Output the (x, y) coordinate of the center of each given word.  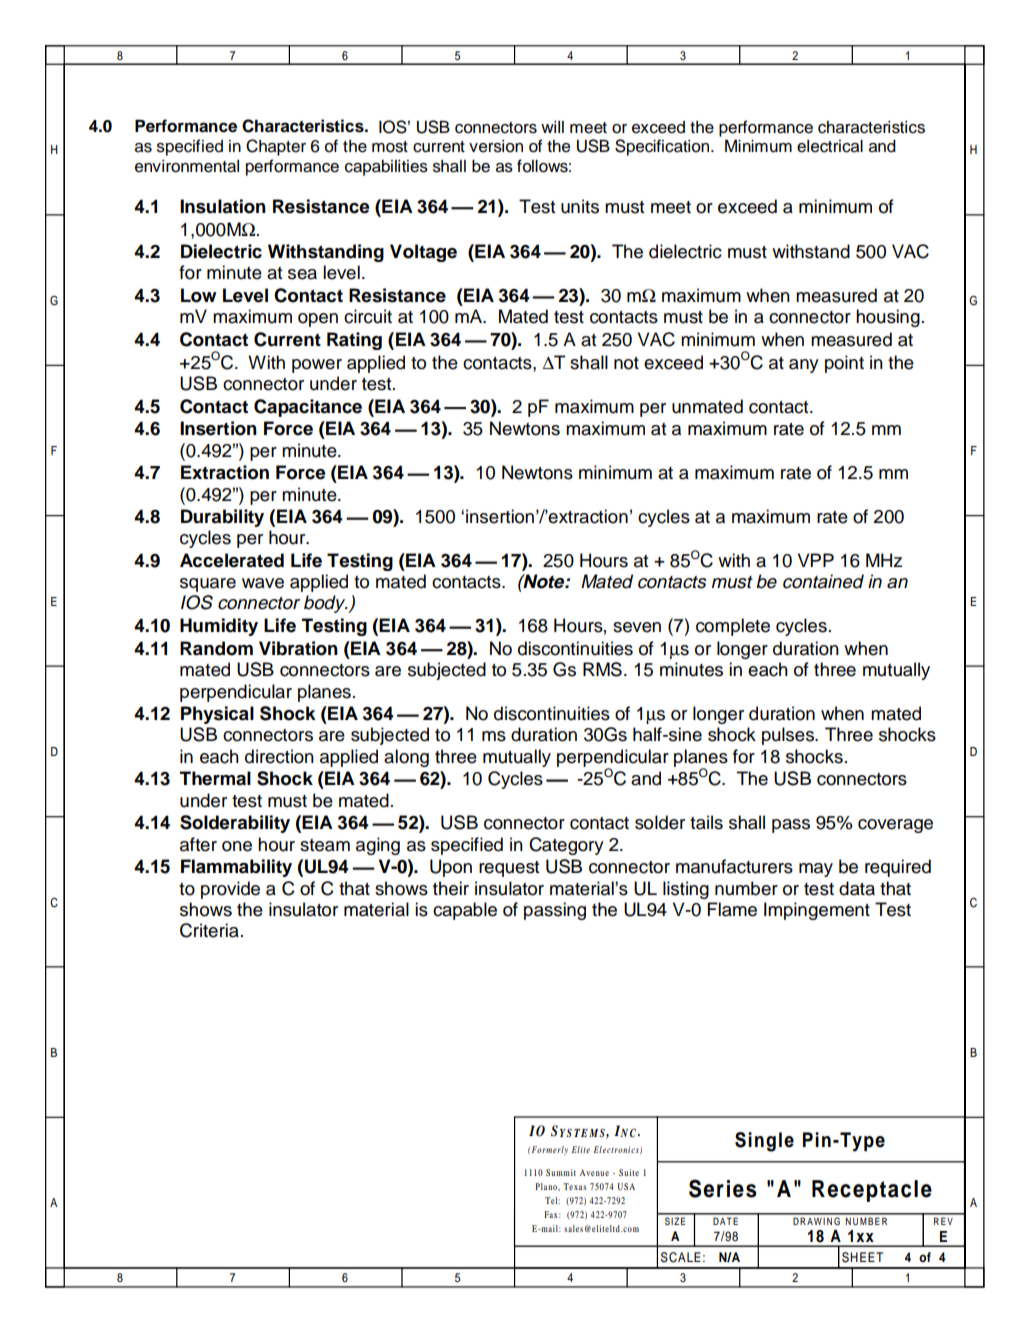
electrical (830, 146)
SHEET (862, 1257)
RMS (602, 669)
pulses (789, 736)
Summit (561, 1172)
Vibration (298, 648)
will (552, 127)
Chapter (276, 147)
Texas (575, 1186)
